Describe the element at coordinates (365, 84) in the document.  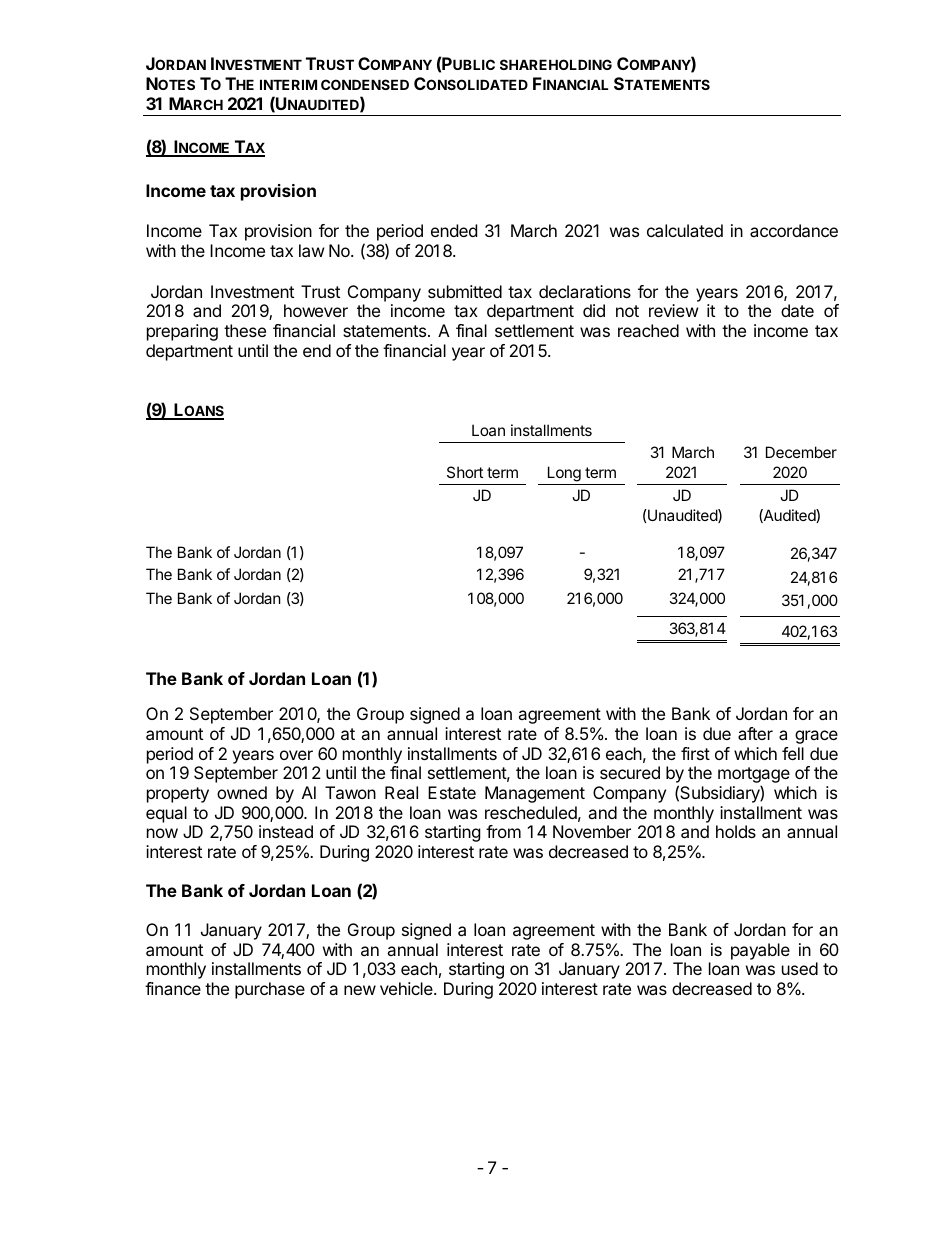
I see `CONDENSED` at that location.
